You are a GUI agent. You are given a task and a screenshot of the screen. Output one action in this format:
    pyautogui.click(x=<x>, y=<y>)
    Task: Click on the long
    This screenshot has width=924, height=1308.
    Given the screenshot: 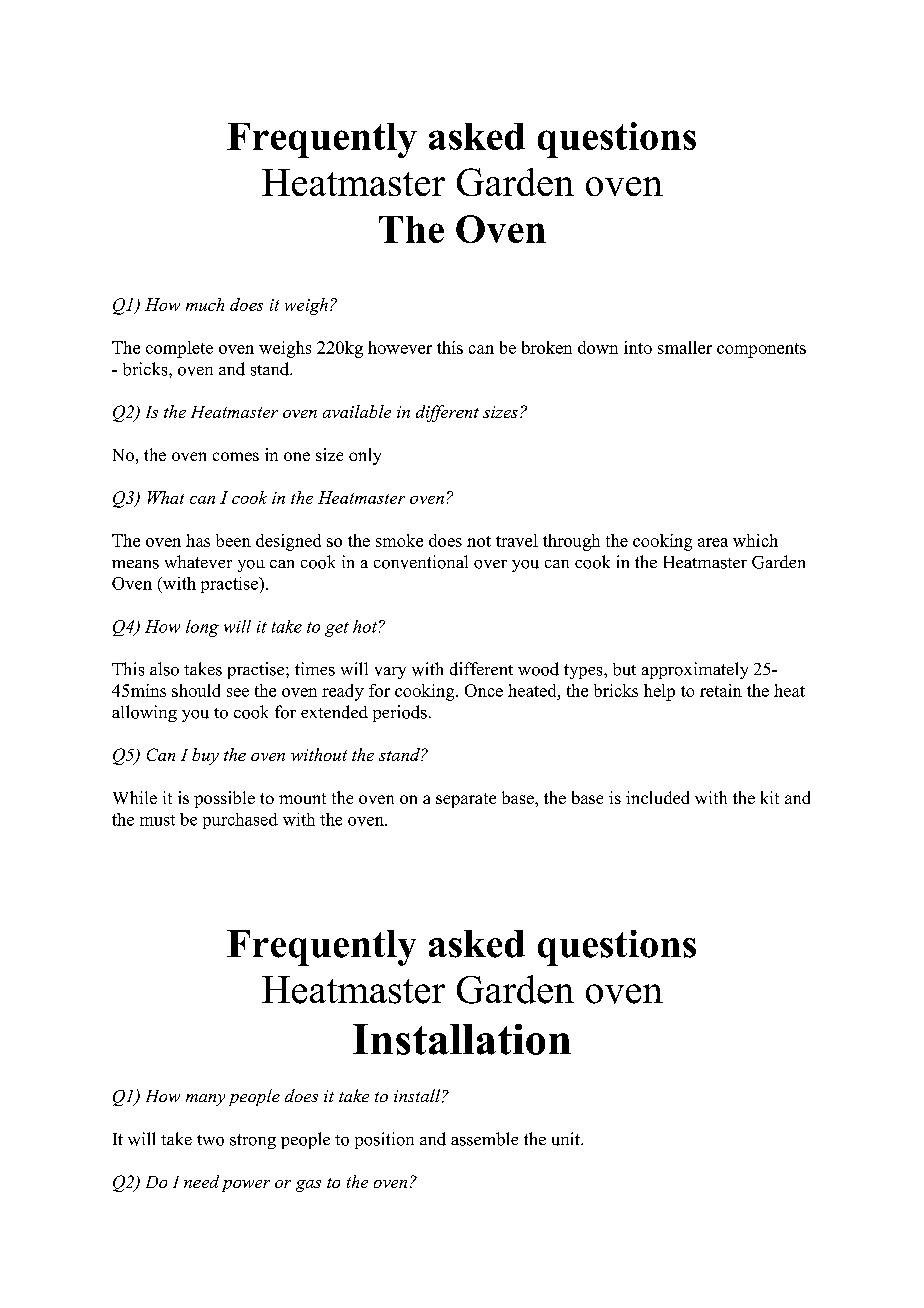 What is the action you would take?
    pyautogui.click(x=202, y=628)
